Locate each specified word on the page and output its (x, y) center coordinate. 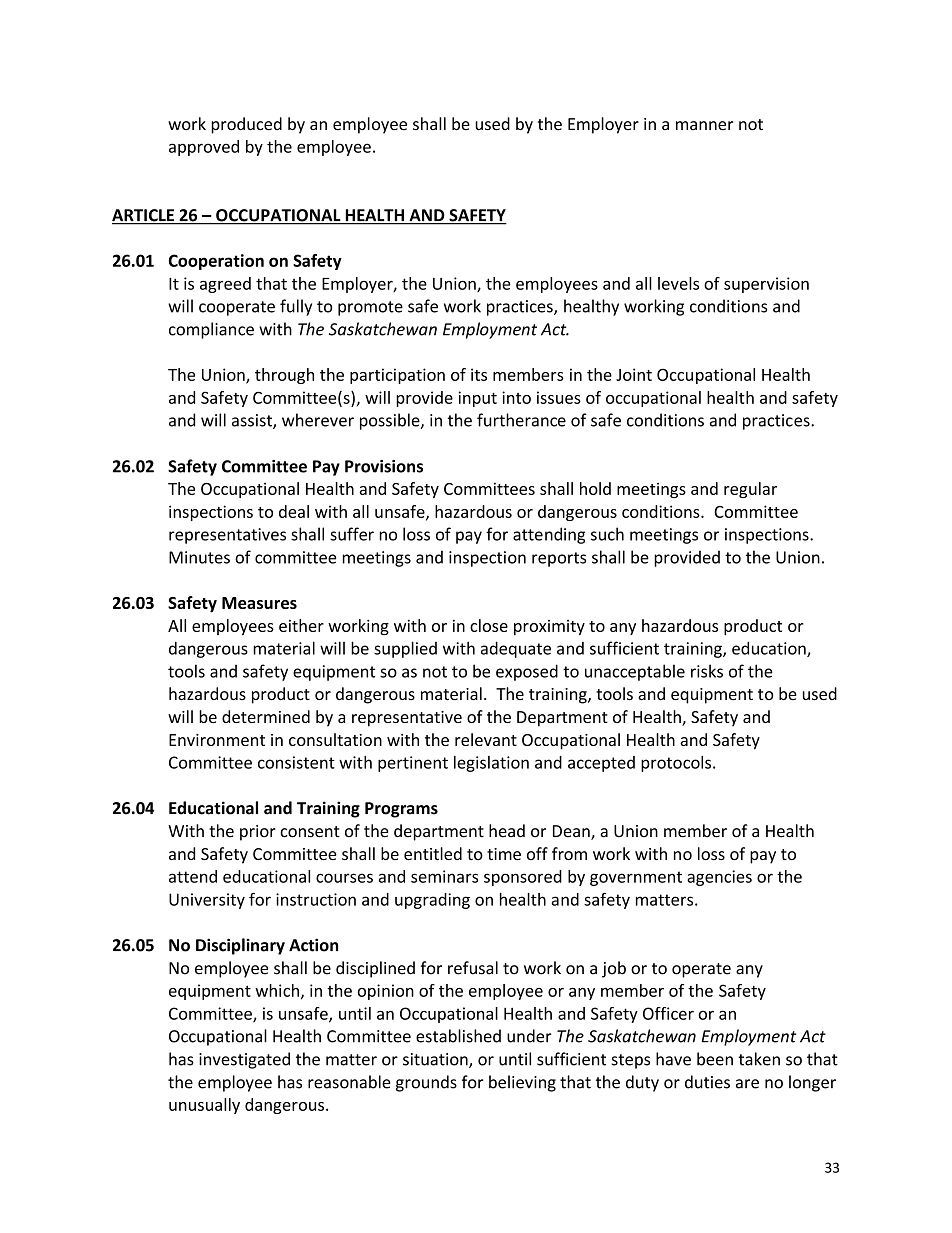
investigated (244, 1060)
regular (750, 490)
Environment (217, 740)
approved (204, 148)
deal (294, 511)
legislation (491, 764)
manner (704, 126)
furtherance (521, 420)
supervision (766, 285)
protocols (677, 764)
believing (522, 1083)
